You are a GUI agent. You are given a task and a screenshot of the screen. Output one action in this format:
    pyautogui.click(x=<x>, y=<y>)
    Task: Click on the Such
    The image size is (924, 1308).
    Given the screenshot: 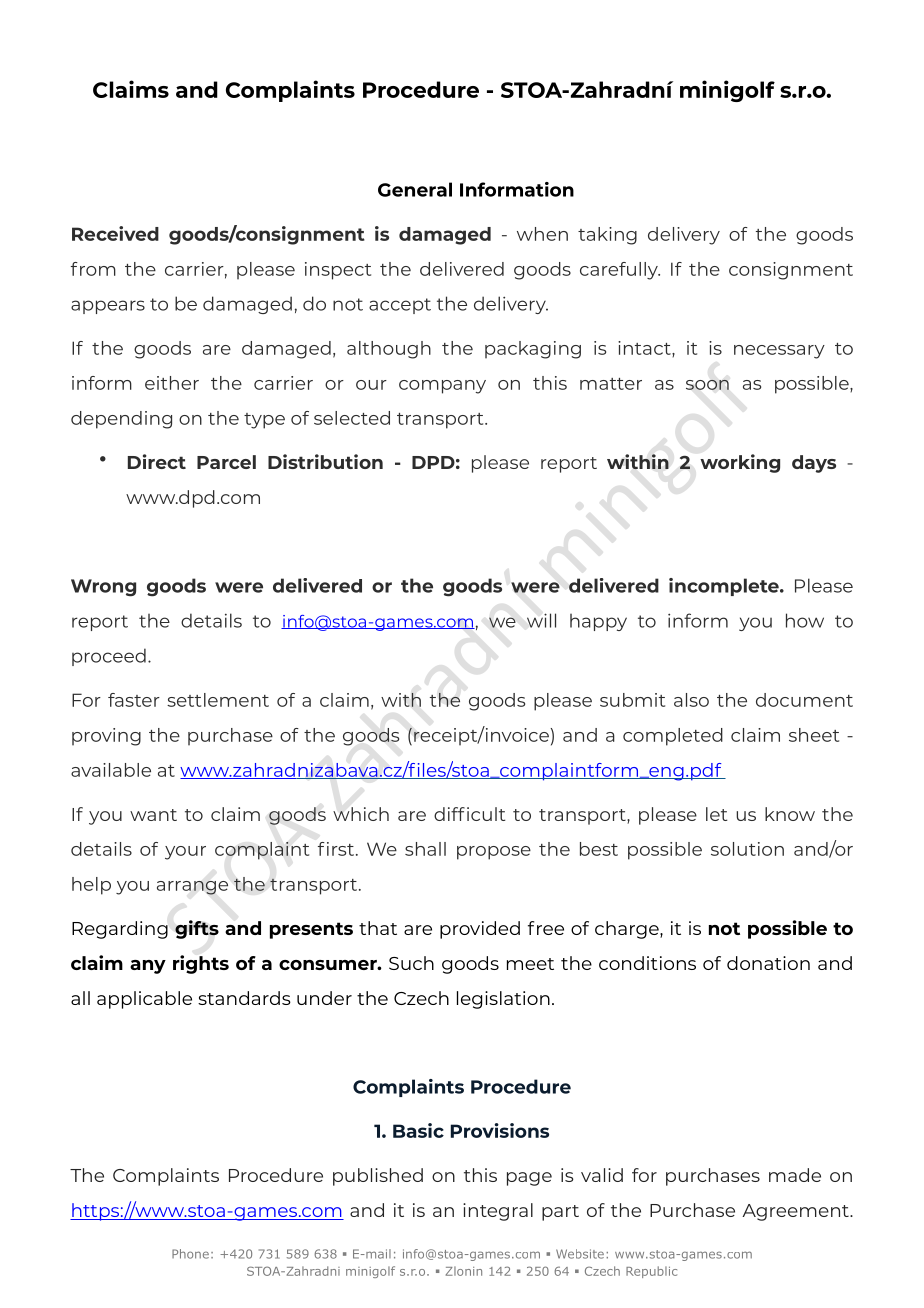 What is the action you would take?
    pyautogui.click(x=411, y=963)
